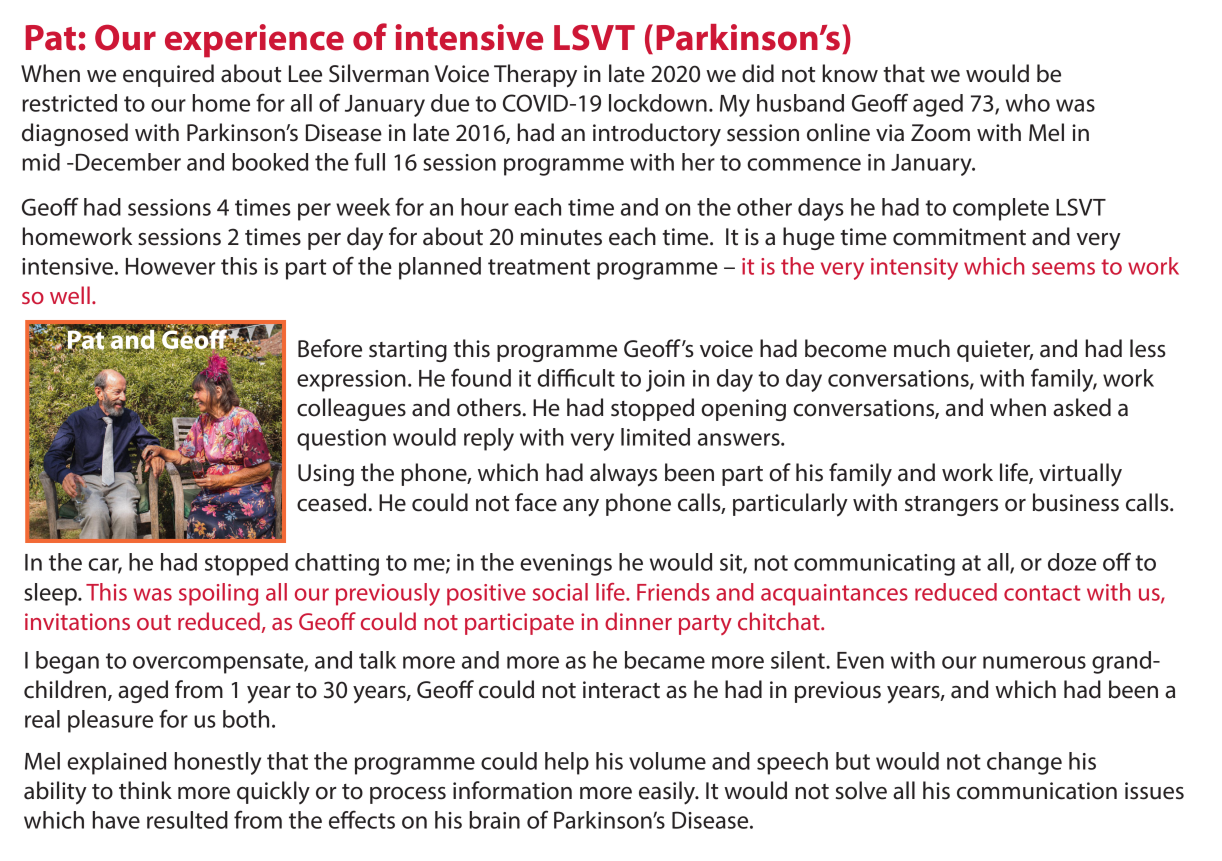  Describe the element at coordinates (168, 75) in the screenshot. I see `enquired` at that location.
